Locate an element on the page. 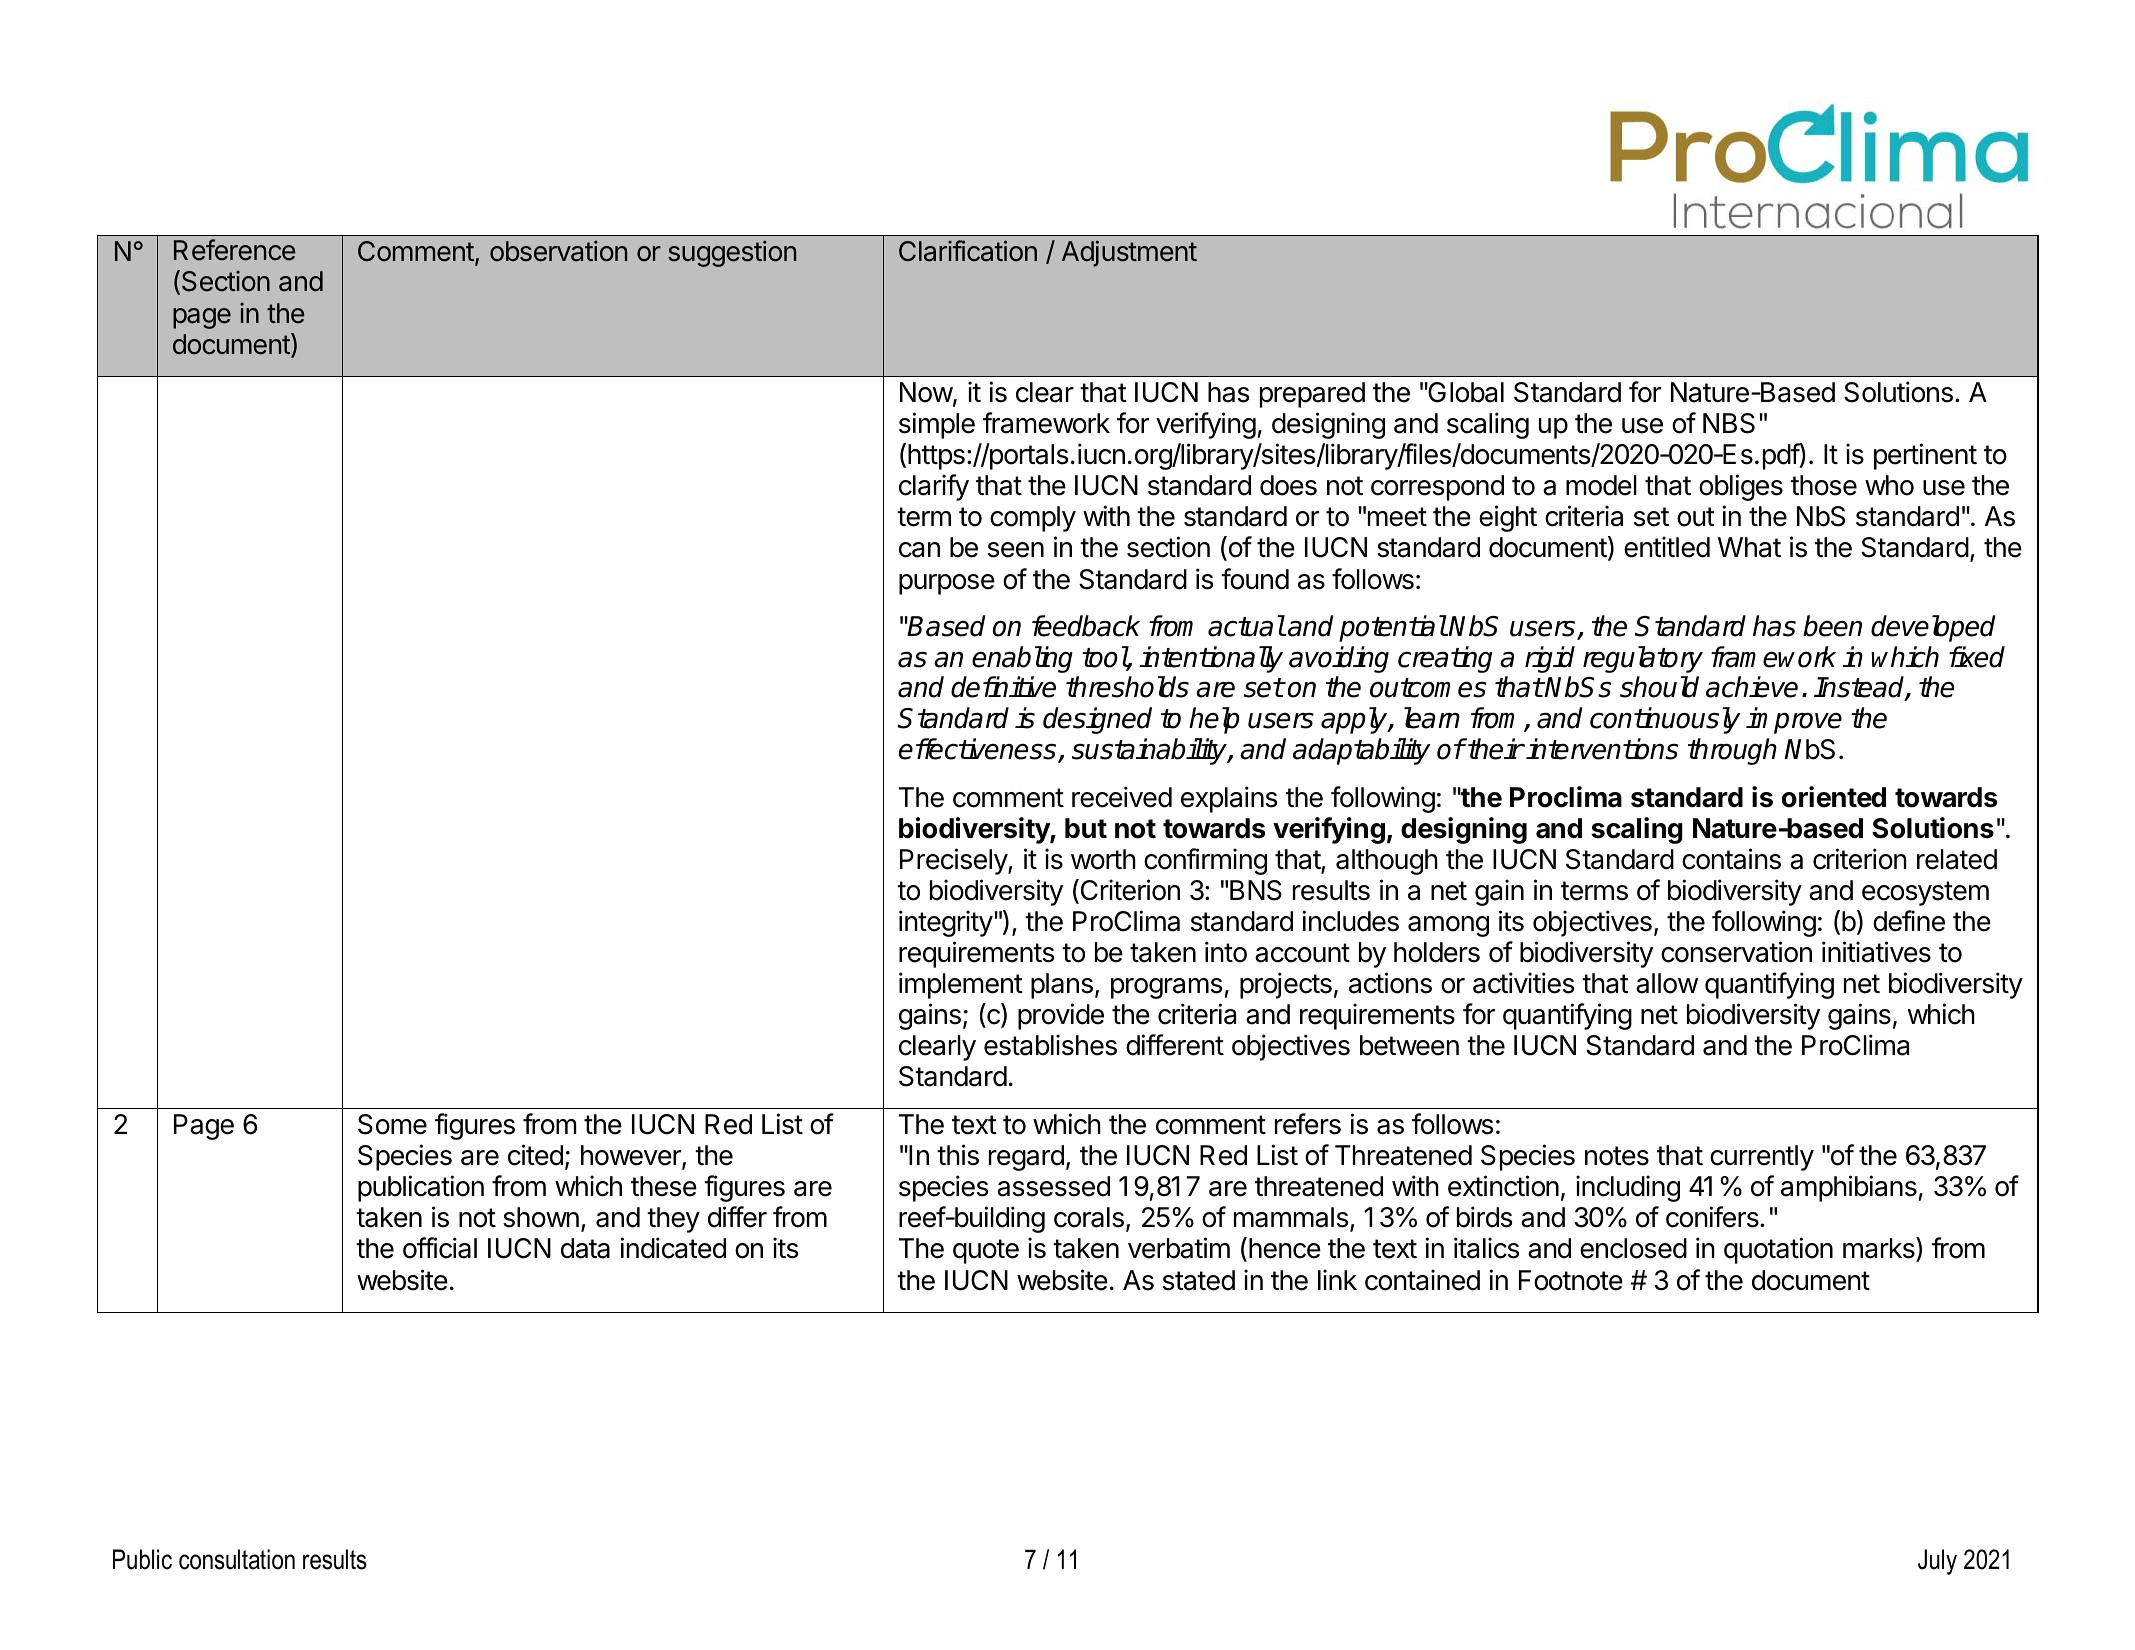 The height and width of the document is (1650, 2135). effectiveness is located at coordinates (979, 750).
